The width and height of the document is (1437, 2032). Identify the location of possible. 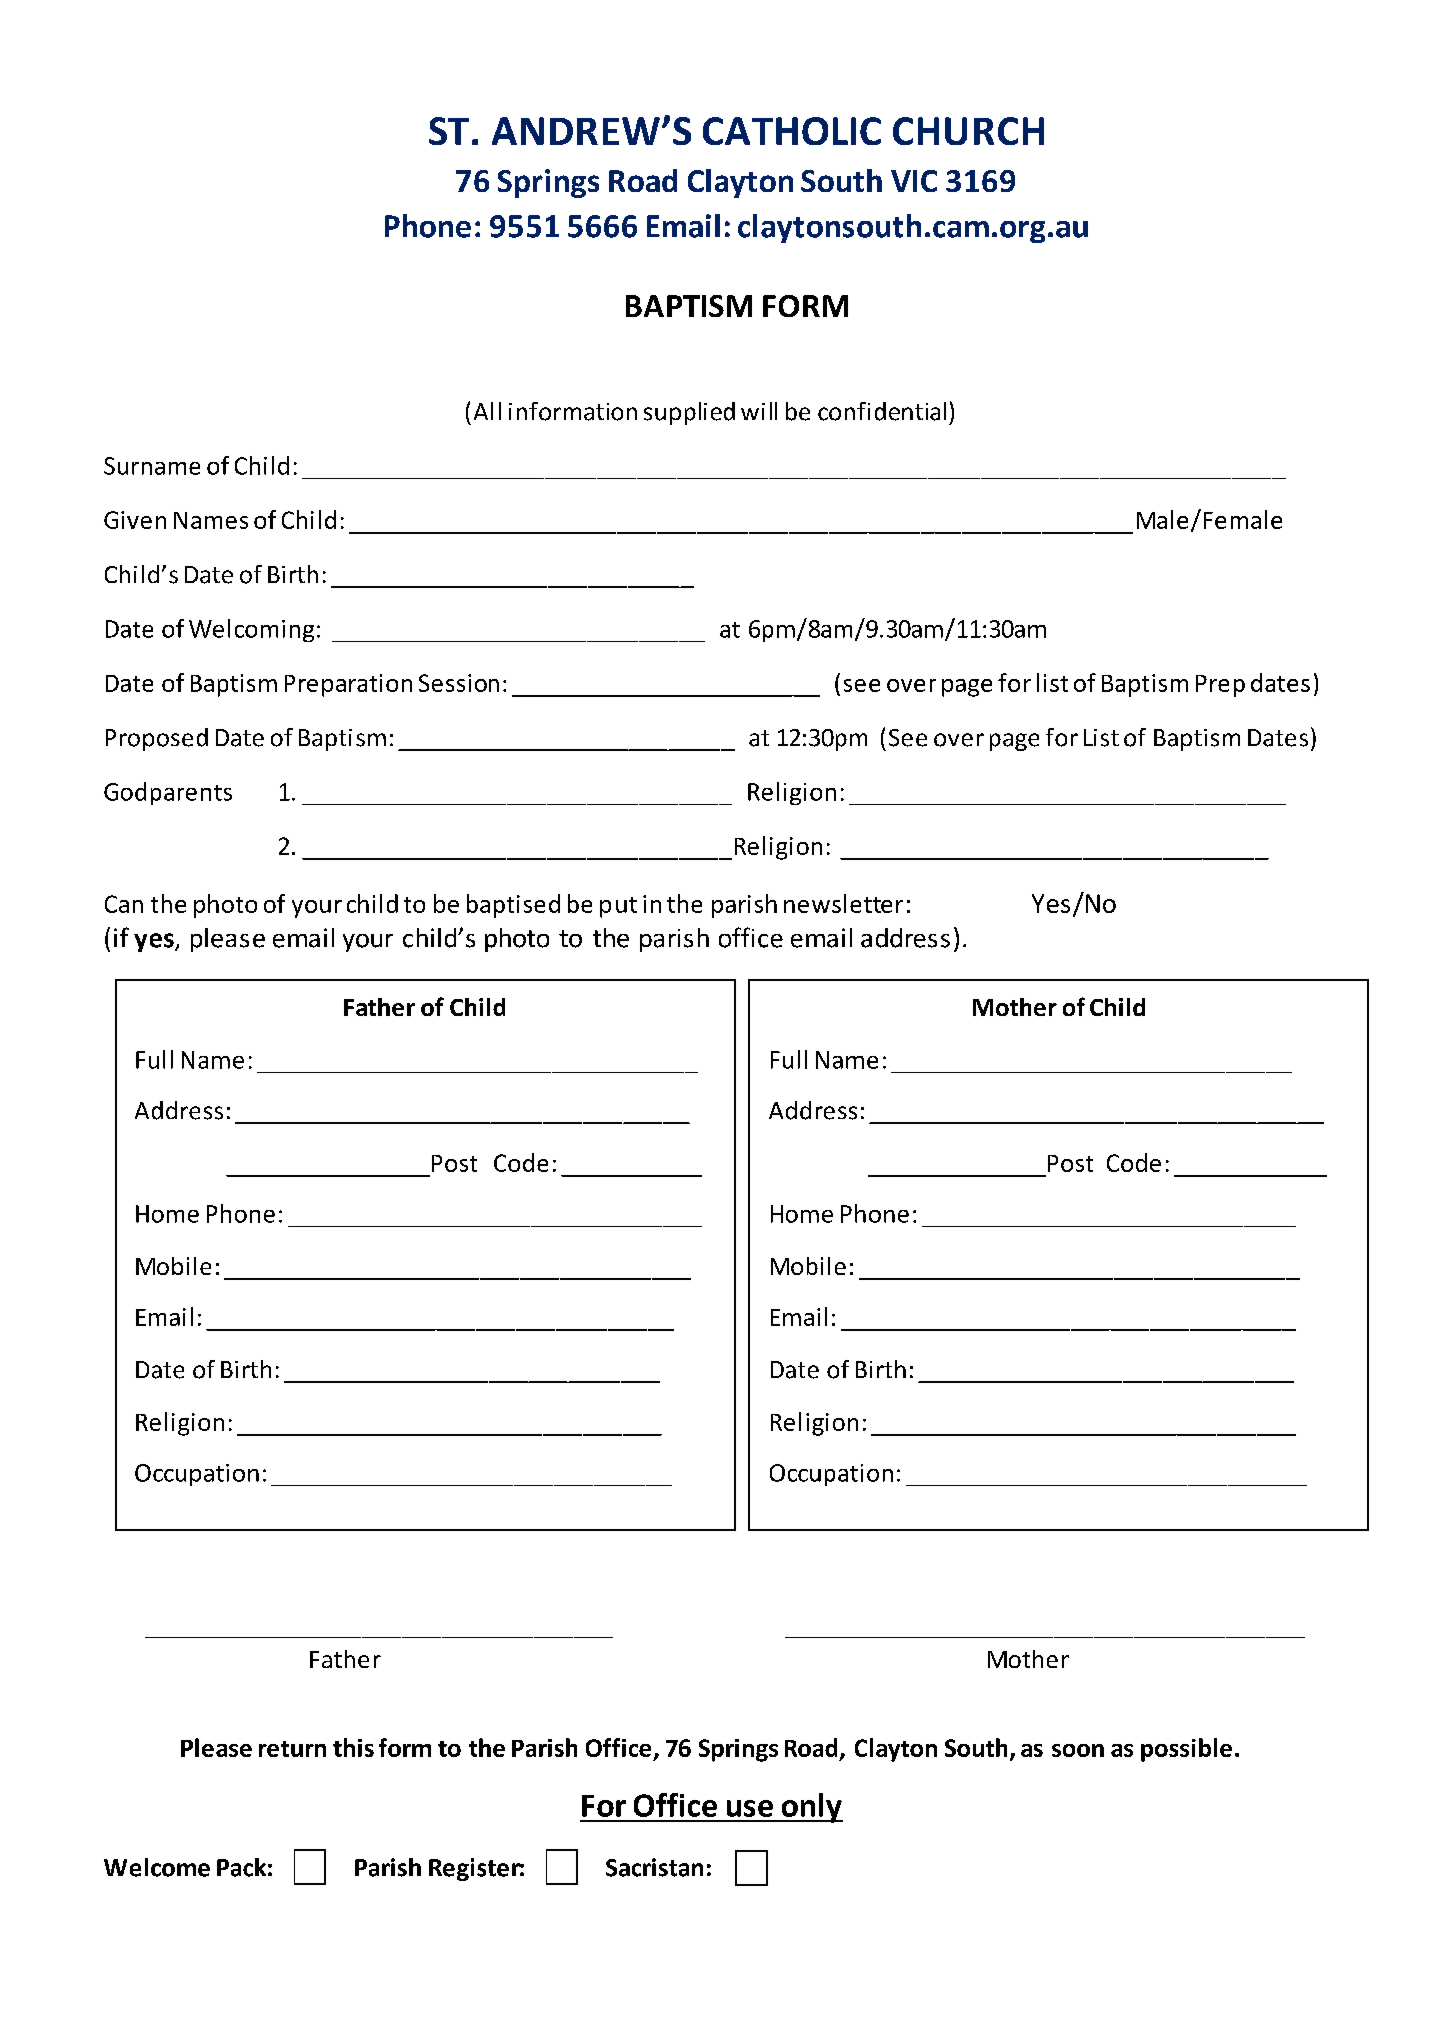
(1186, 1750).
